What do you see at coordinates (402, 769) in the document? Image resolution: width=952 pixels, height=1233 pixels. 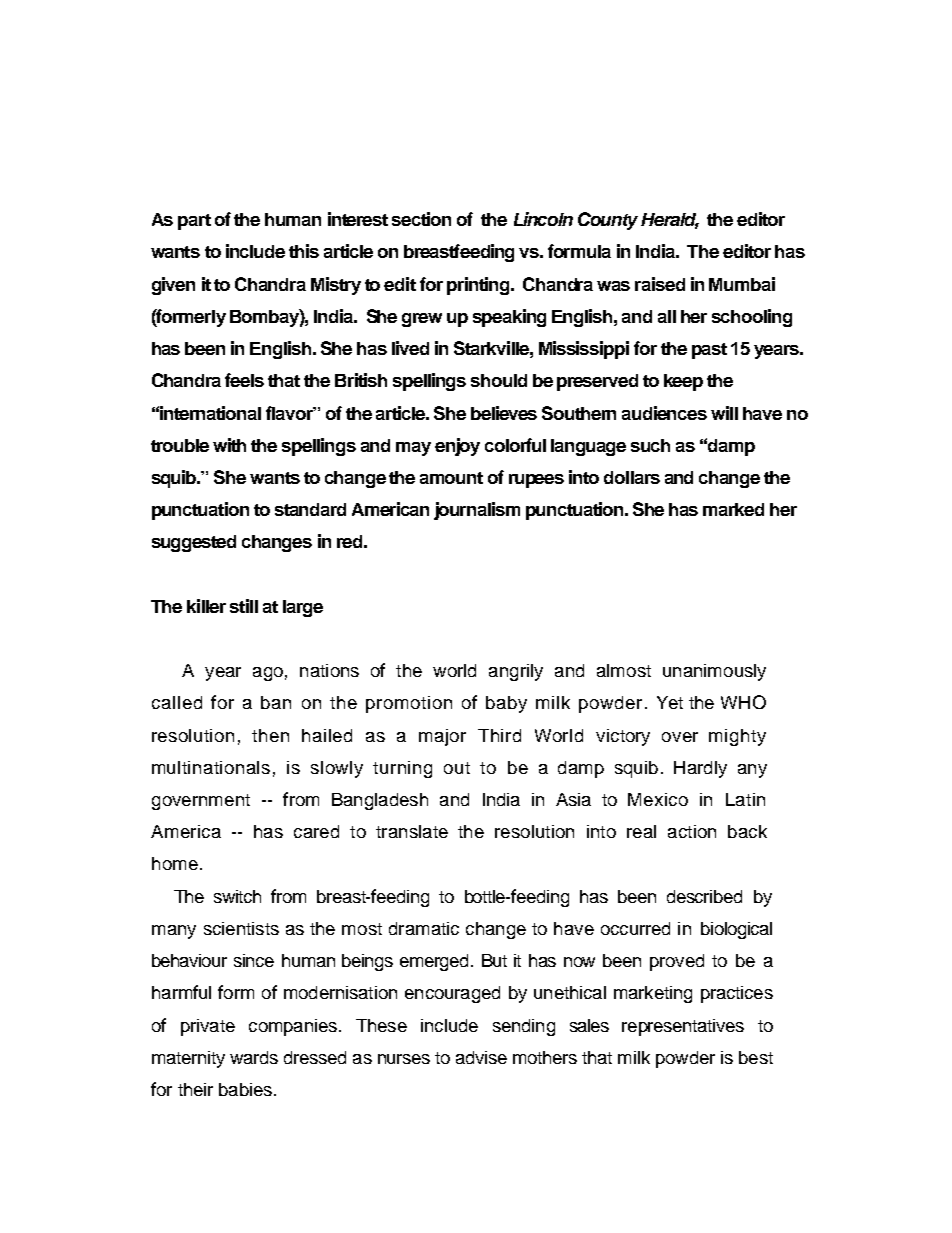 I see `turning` at bounding box center [402, 769].
